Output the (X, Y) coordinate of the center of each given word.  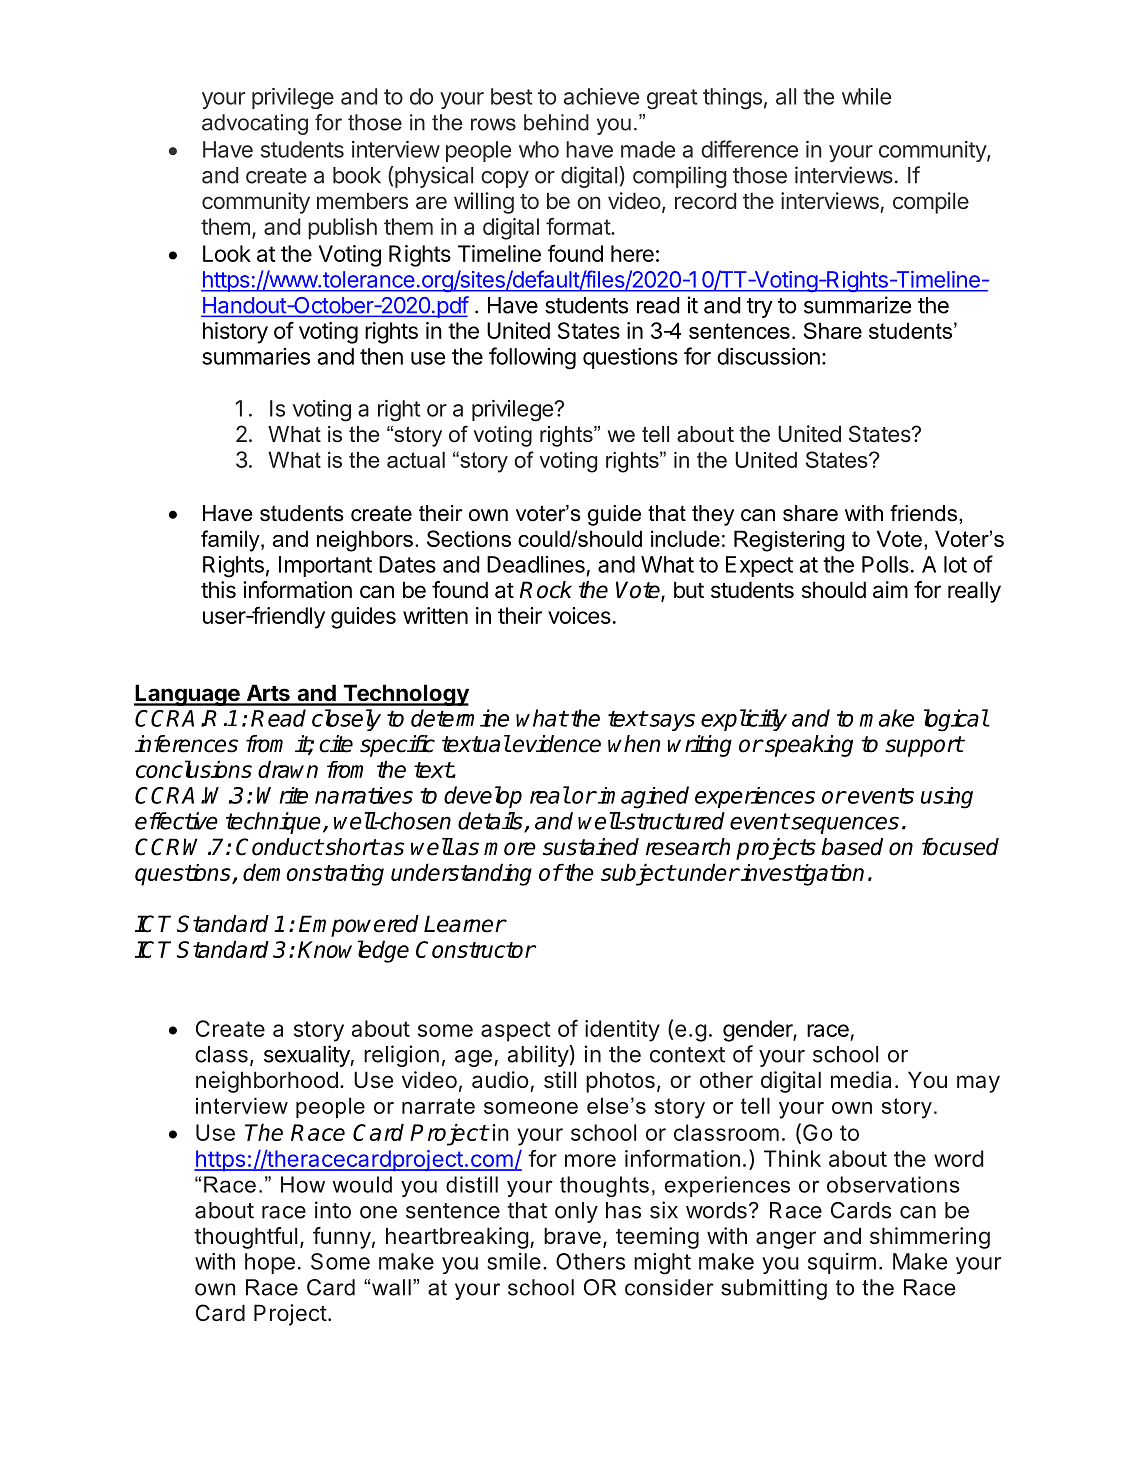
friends (923, 513)
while (866, 96)
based (852, 847)
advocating (255, 124)
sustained (591, 847)
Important (325, 566)
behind (556, 122)
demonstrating (313, 874)
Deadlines (536, 564)
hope (270, 1263)
